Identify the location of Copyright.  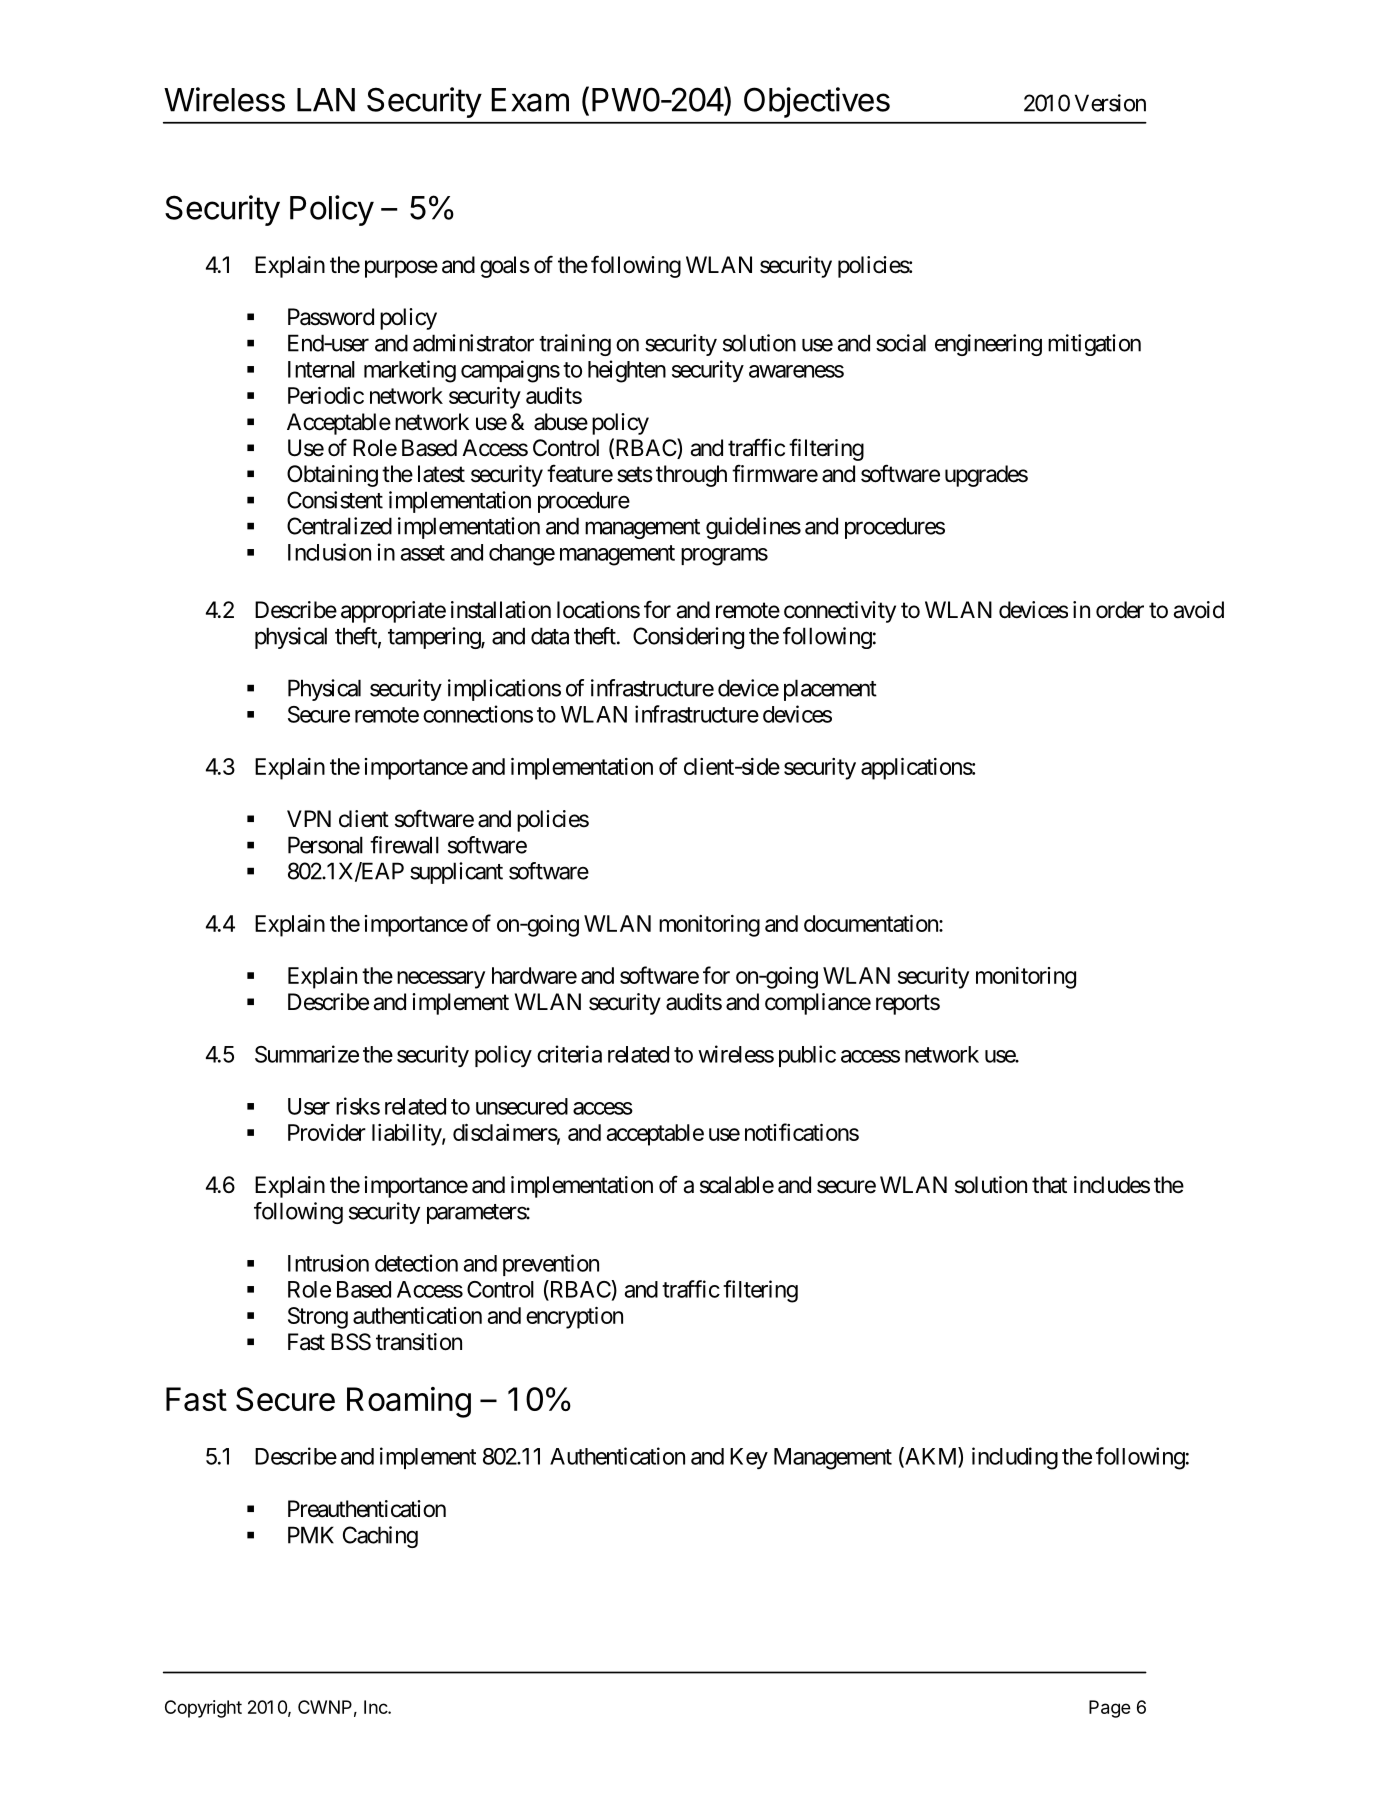
(203, 1709).
